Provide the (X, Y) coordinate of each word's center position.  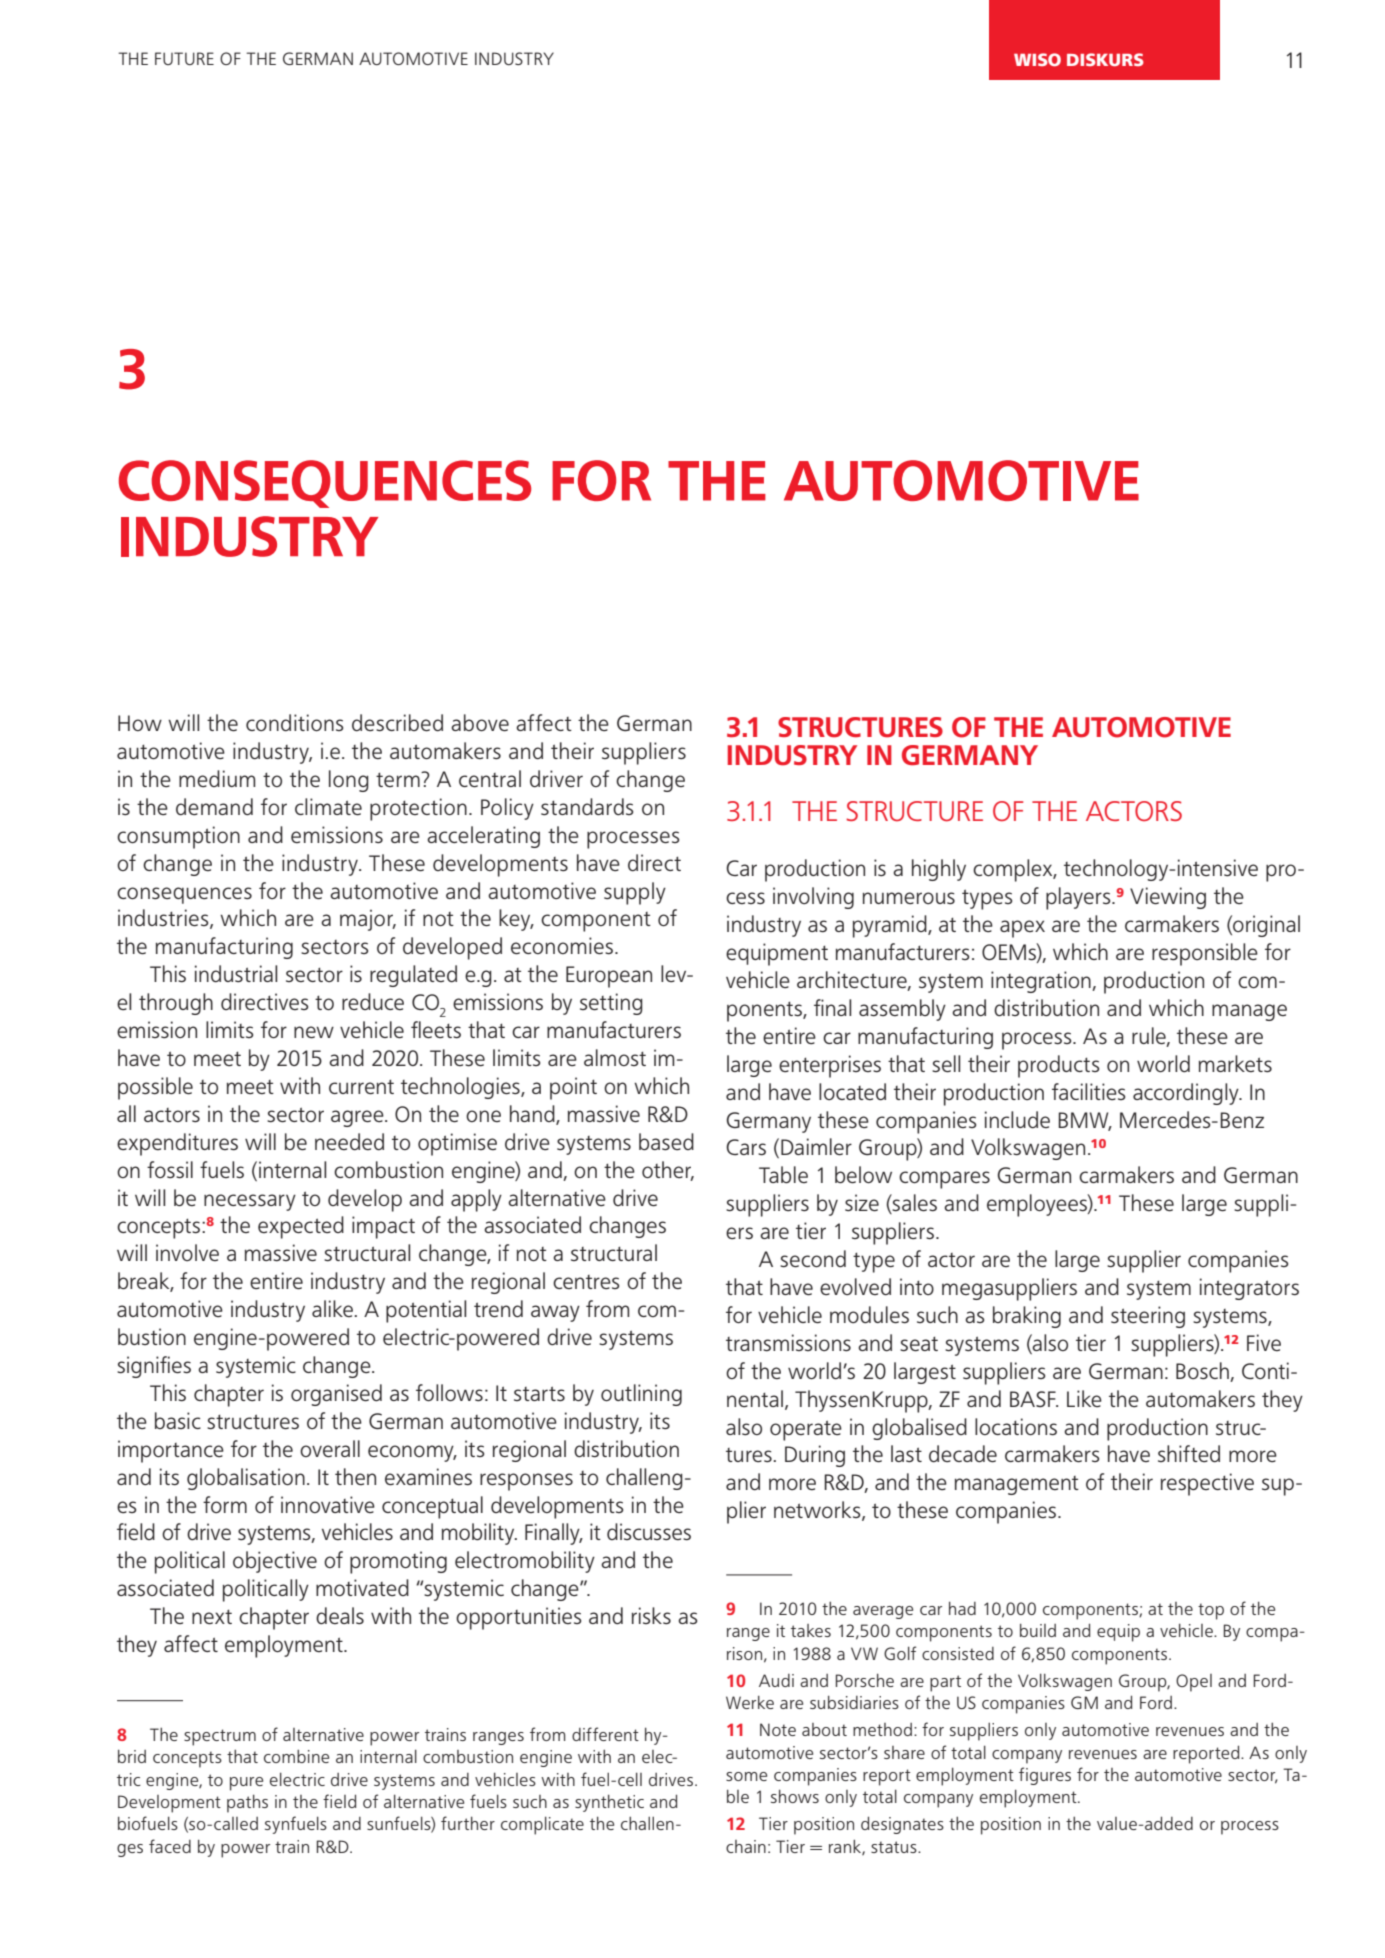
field (339, 1801)
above (480, 722)
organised (336, 1395)
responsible (1205, 954)
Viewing (1168, 898)
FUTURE (184, 58)
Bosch (1202, 1370)
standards (587, 806)
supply (635, 893)
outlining (641, 1395)
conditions (294, 722)
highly (939, 870)
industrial (236, 973)
